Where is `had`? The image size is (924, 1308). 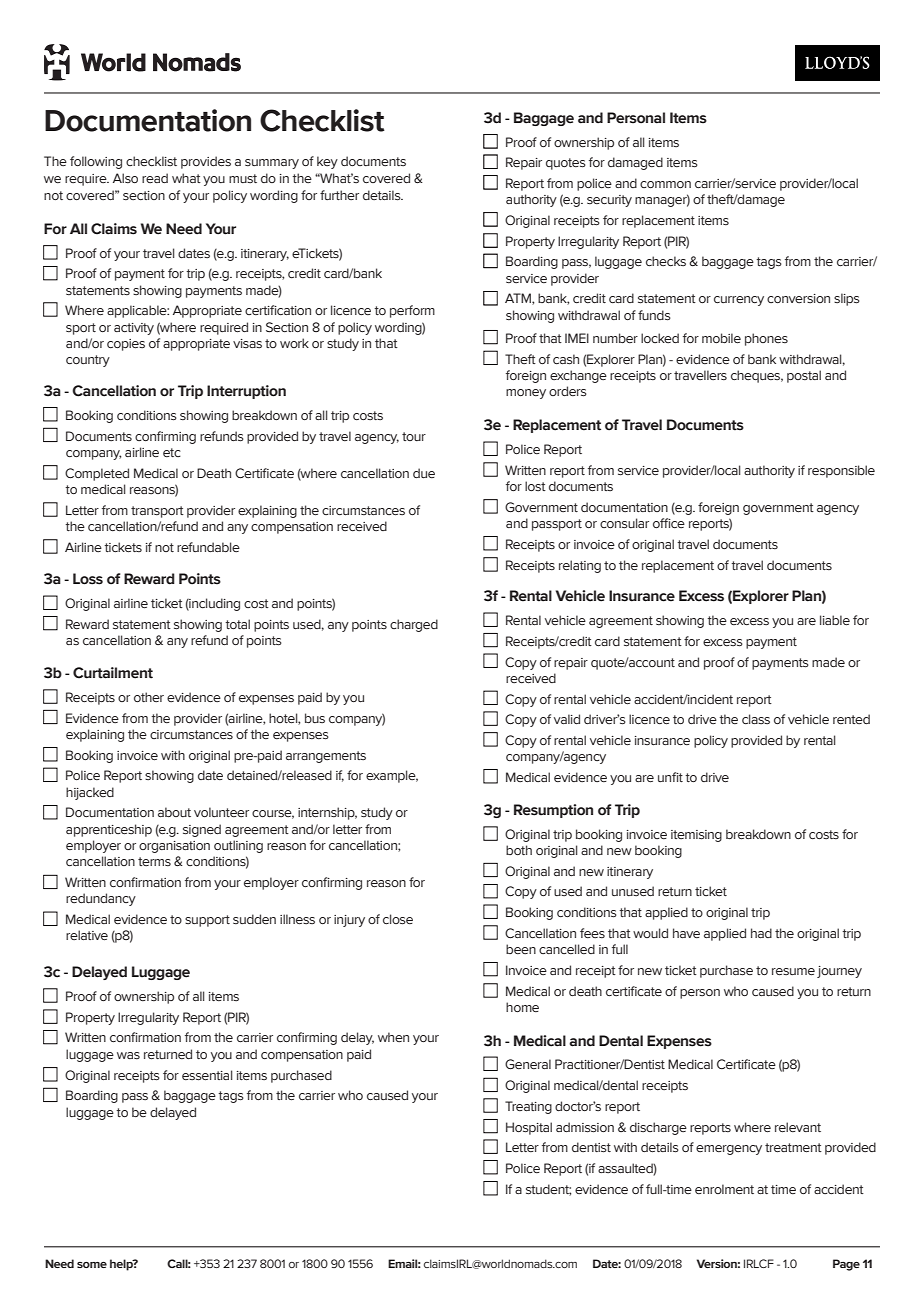 had is located at coordinates (761, 933).
